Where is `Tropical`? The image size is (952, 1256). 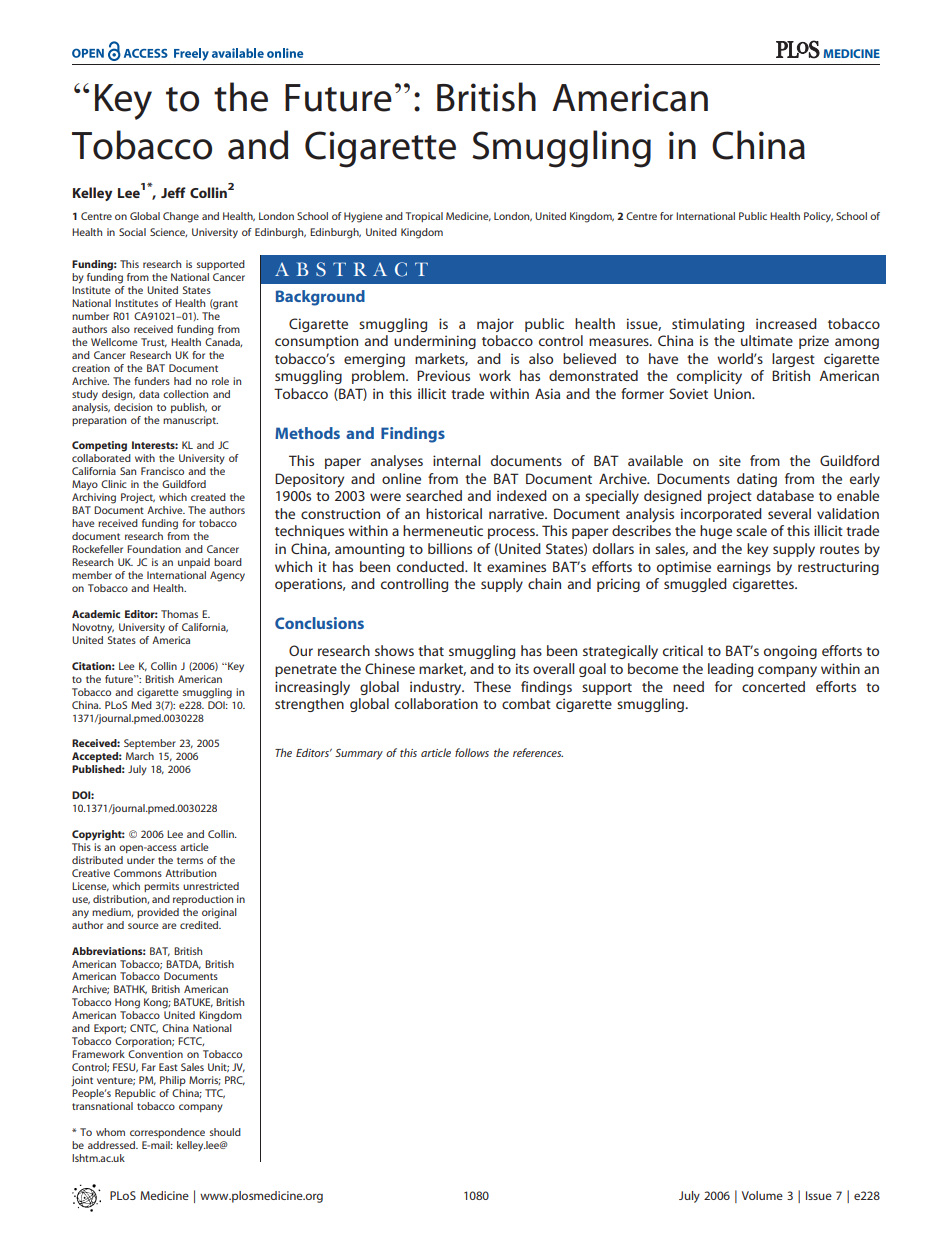 Tropical is located at coordinates (424, 217).
